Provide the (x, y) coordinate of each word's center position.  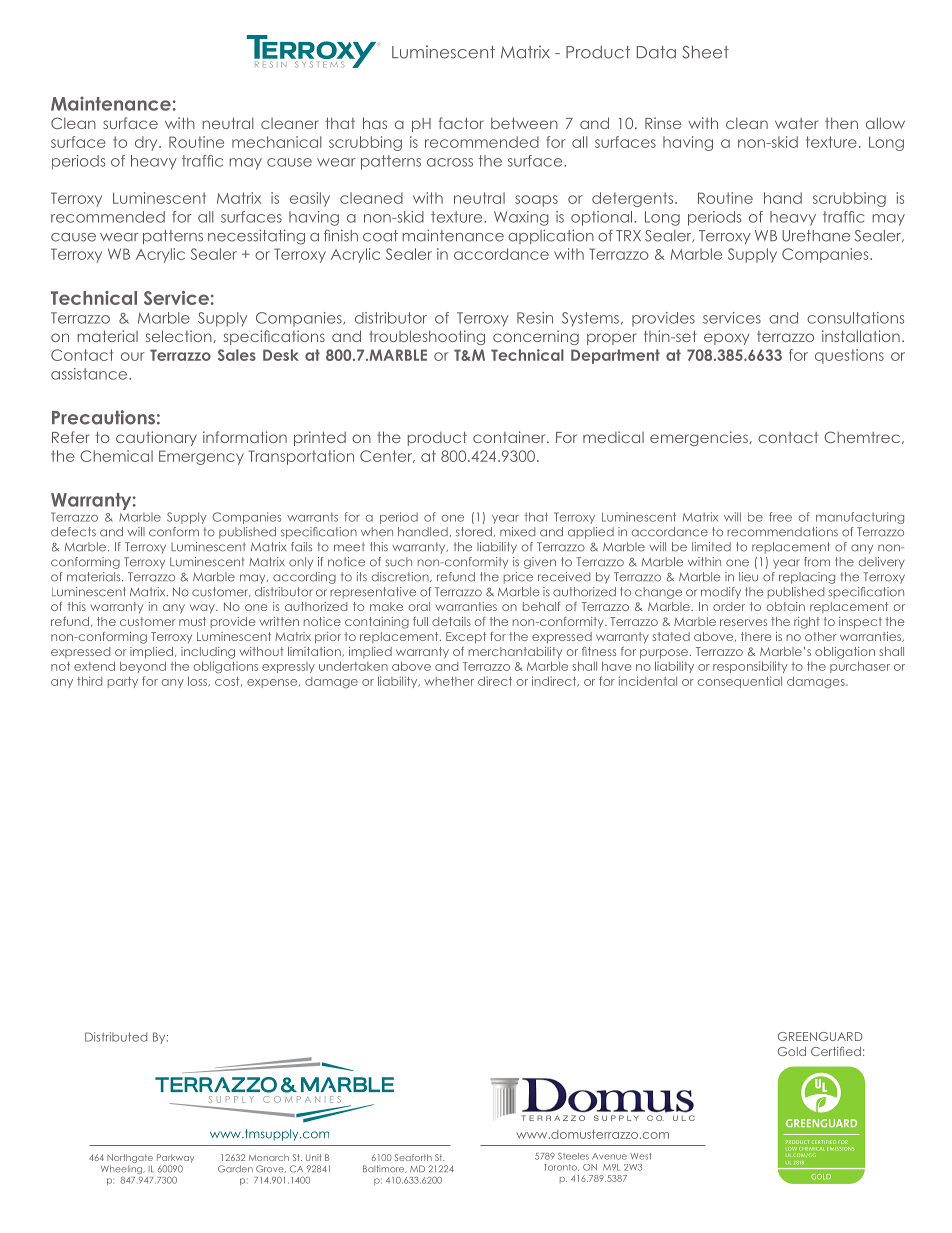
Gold (792, 1051)
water (796, 123)
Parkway (175, 1158)
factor (461, 123)
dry (147, 143)
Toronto (561, 1167)
